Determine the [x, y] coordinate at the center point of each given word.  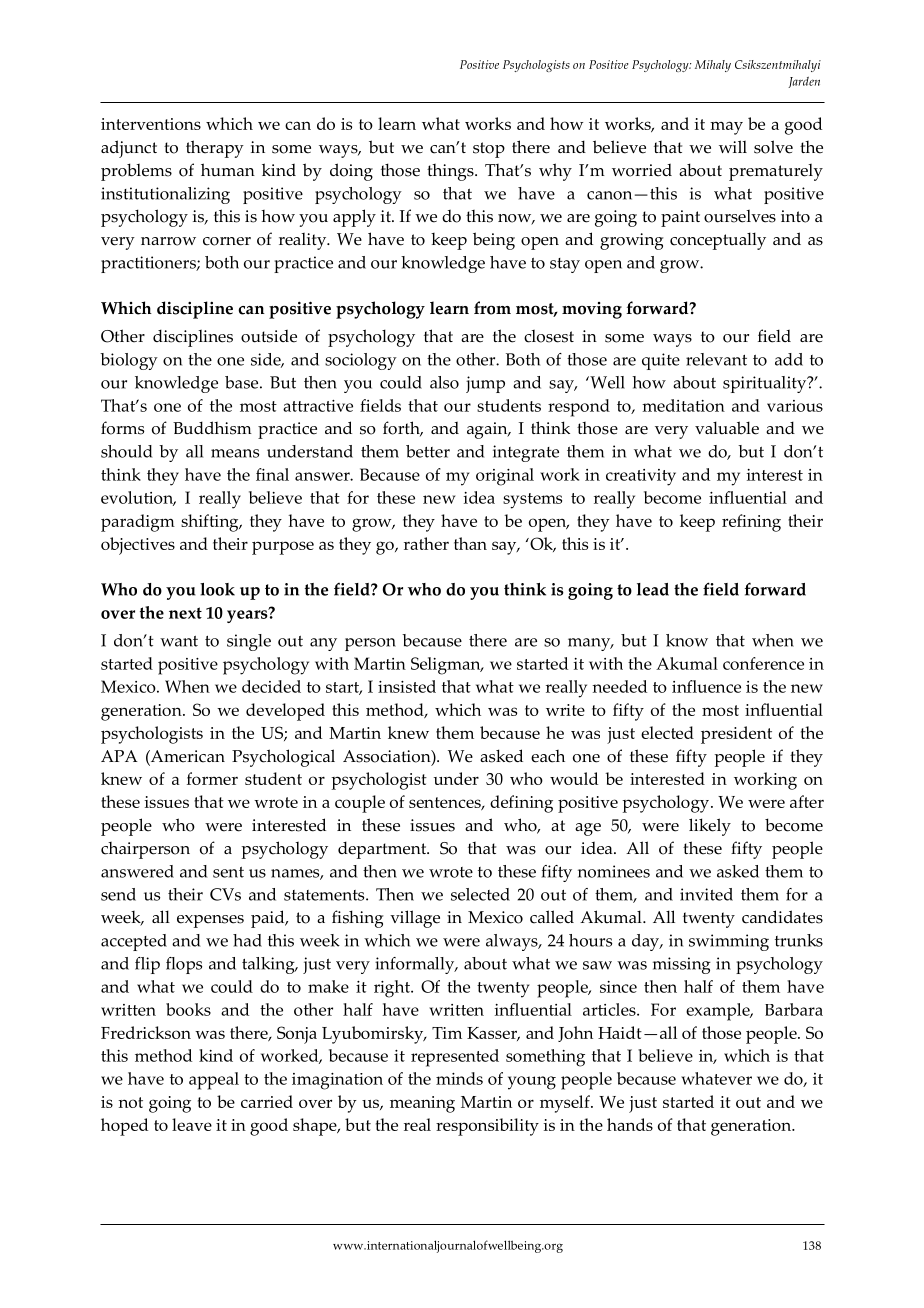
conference [763, 663]
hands [630, 1124]
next [185, 613]
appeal [214, 1081]
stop [489, 150]
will [733, 146]
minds [459, 1078]
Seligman [447, 666]
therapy [215, 149]
